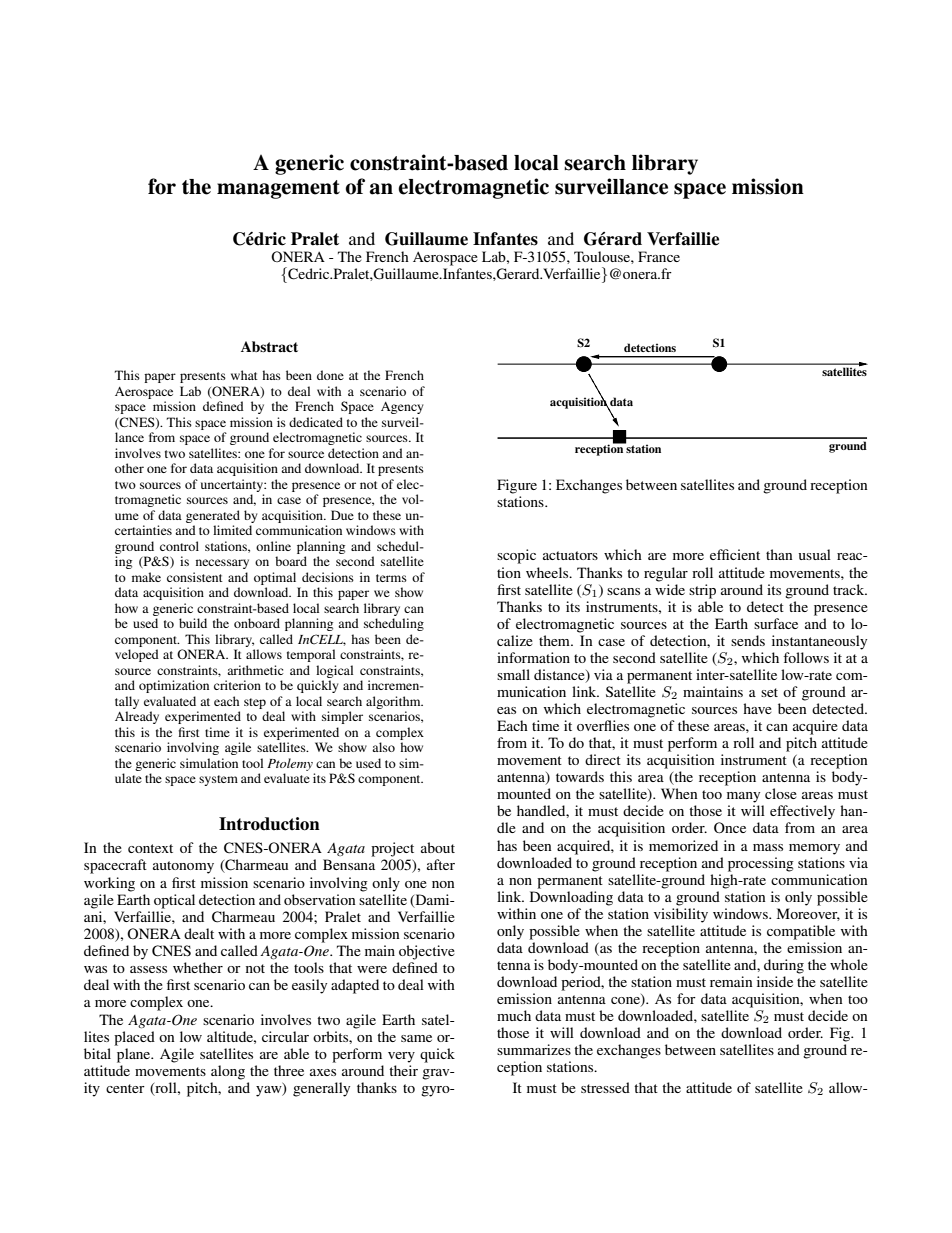 The height and width of the screenshot is (1233, 952). I want to click on small, so click(513, 674).
